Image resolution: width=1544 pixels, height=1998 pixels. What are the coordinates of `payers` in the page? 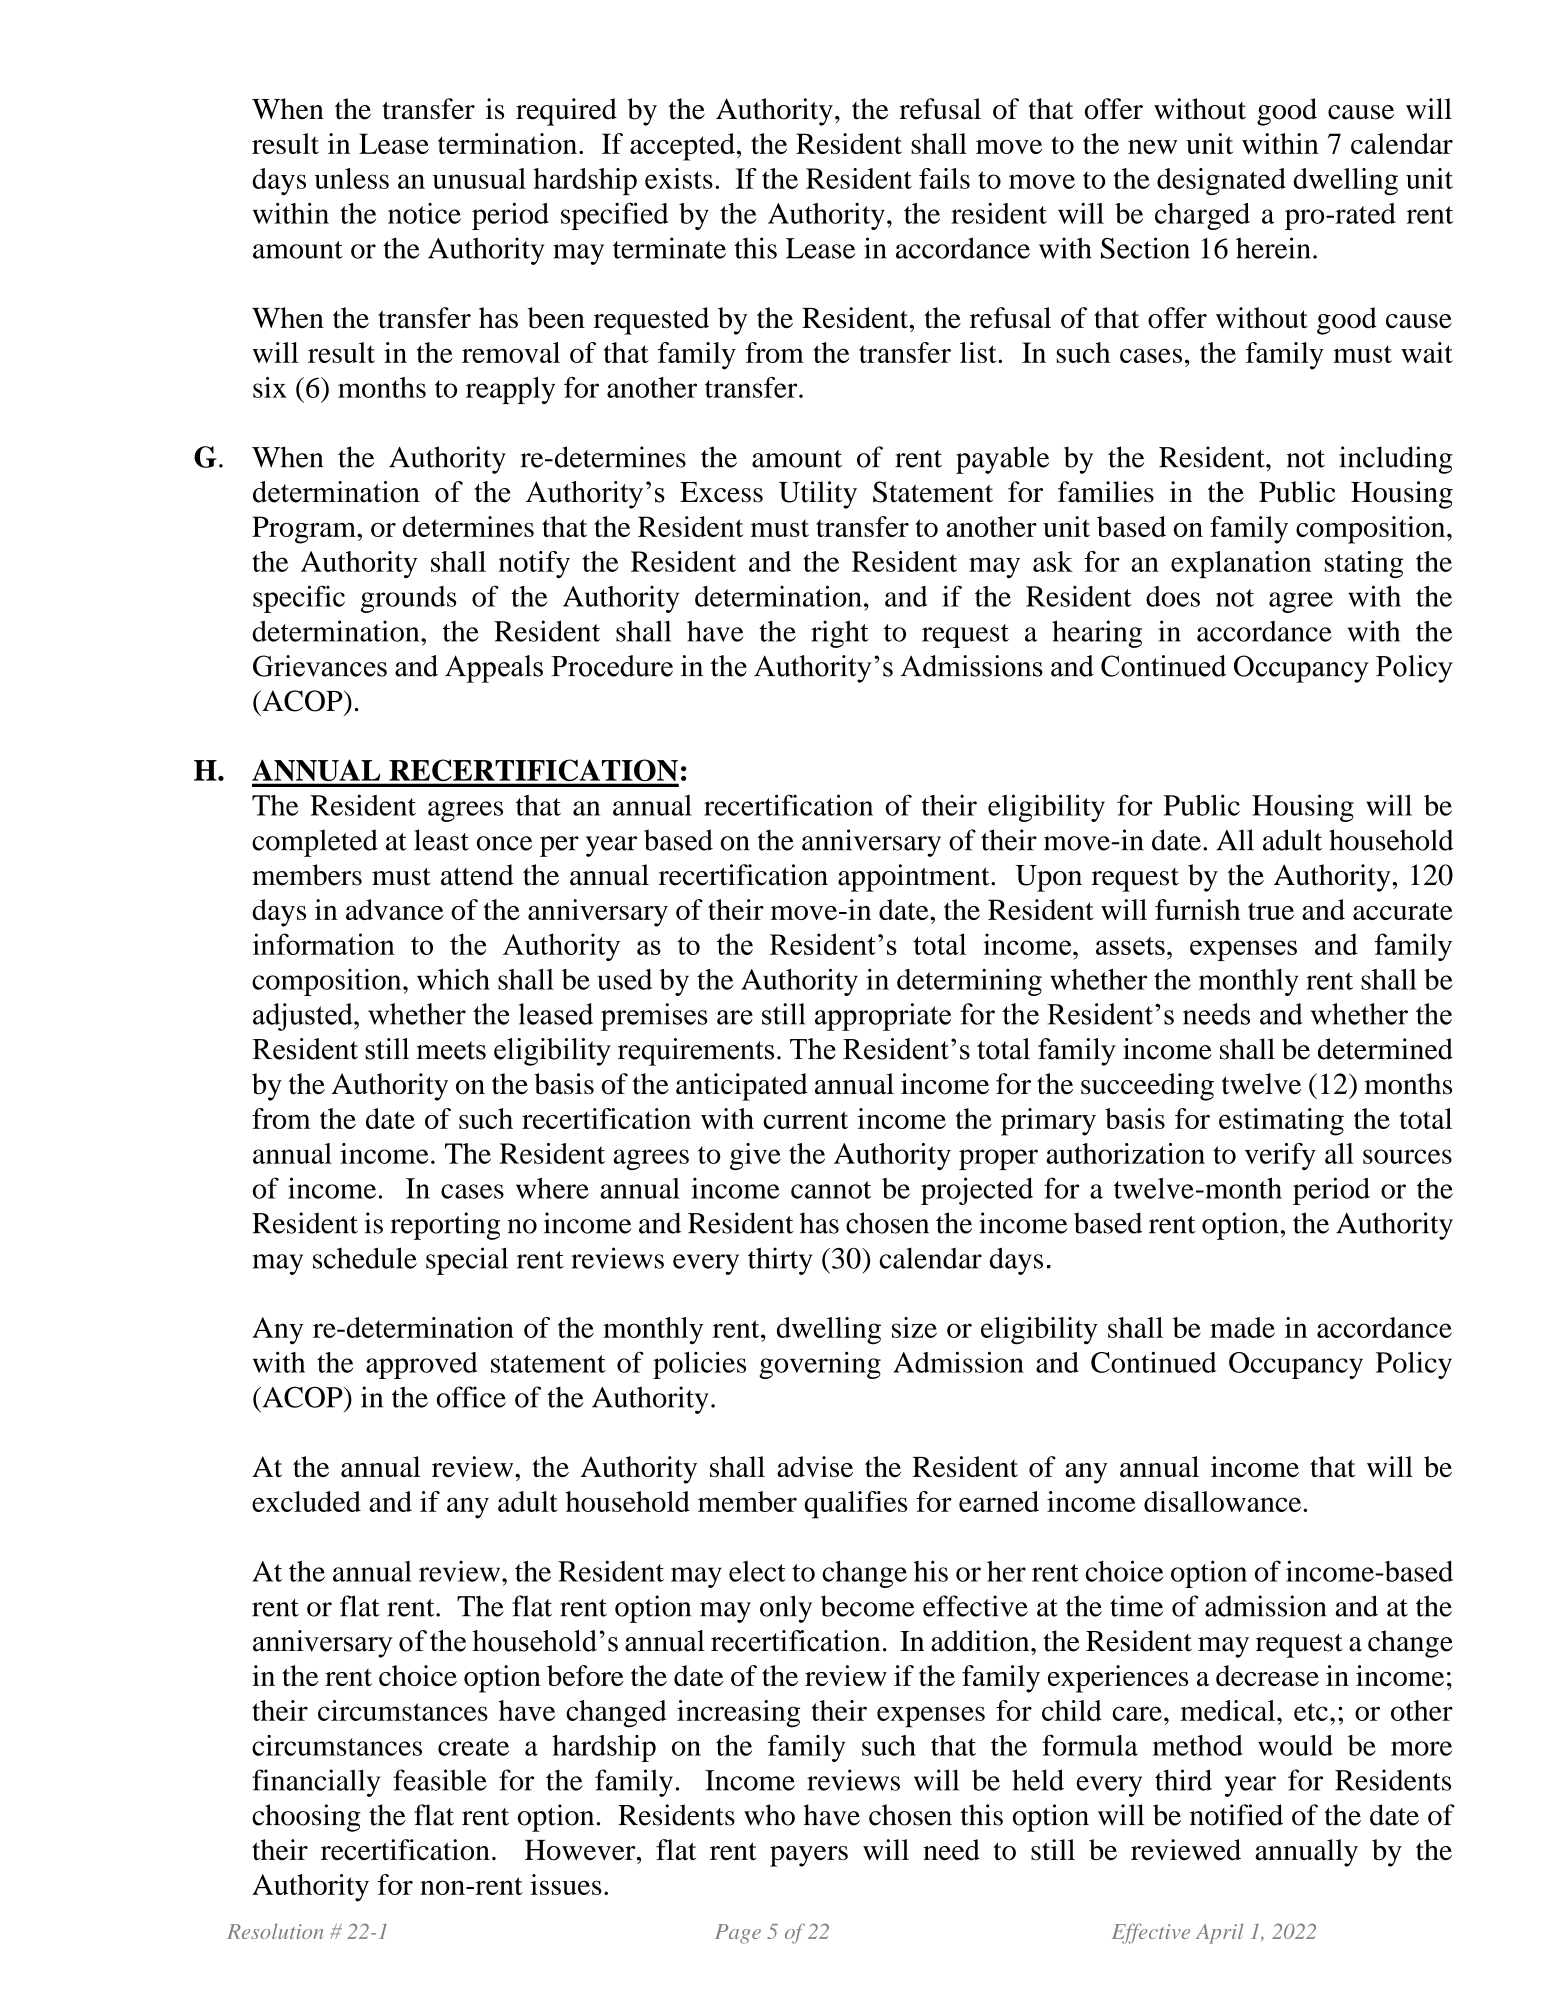 It's located at (809, 1856).
